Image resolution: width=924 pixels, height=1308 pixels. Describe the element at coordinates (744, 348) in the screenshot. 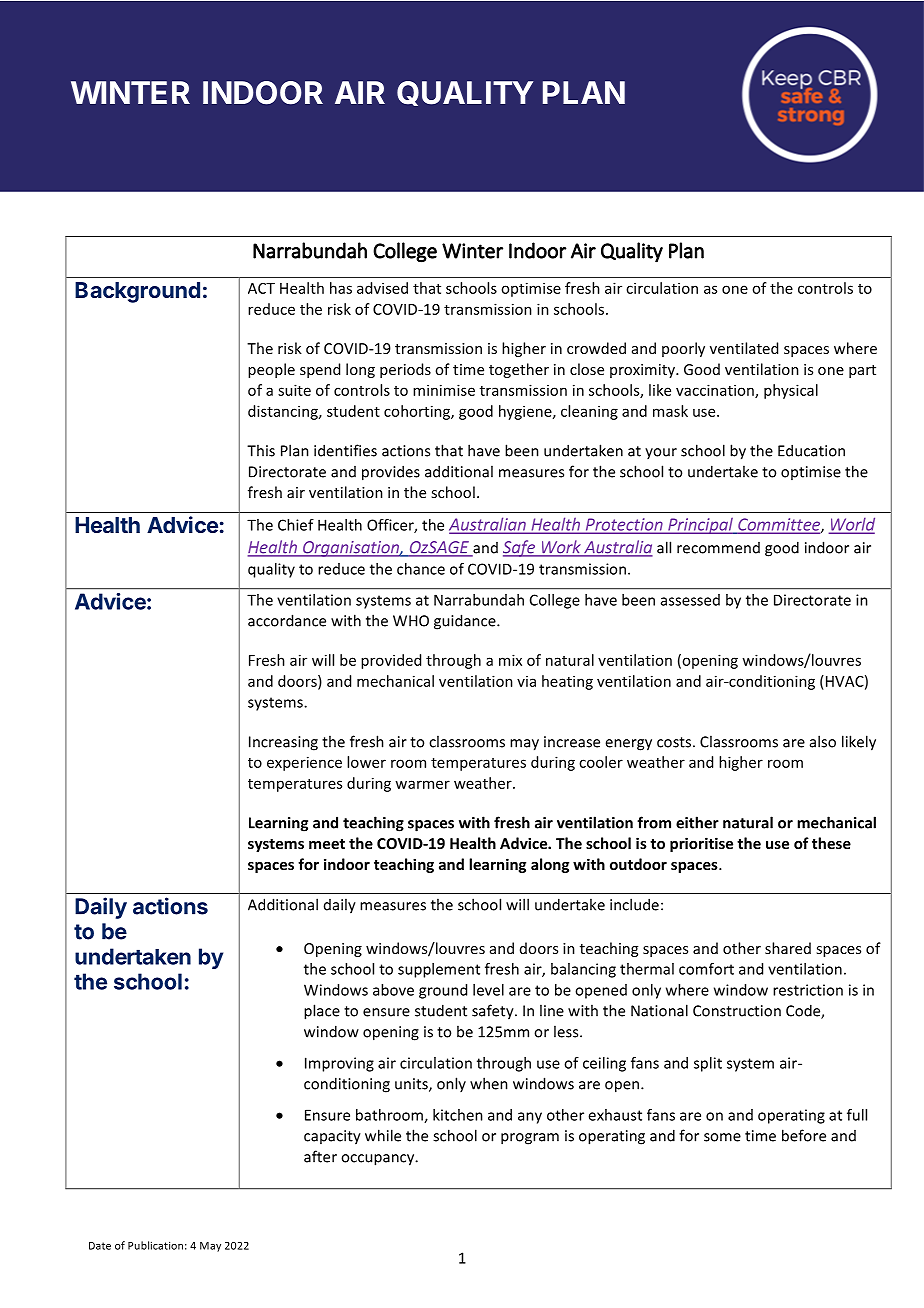

I see `ventilated` at that location.
